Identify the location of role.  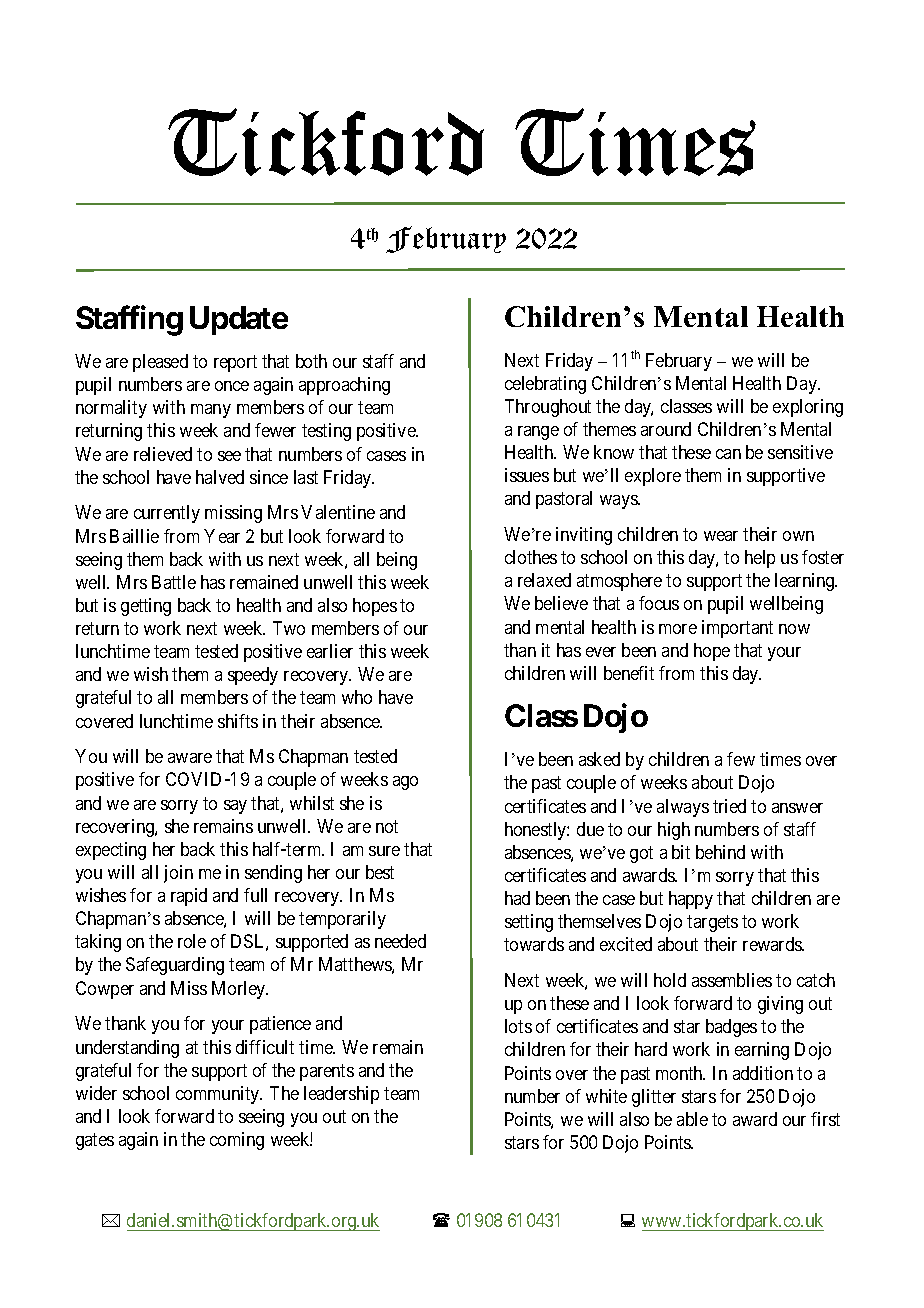
(192, 941).
